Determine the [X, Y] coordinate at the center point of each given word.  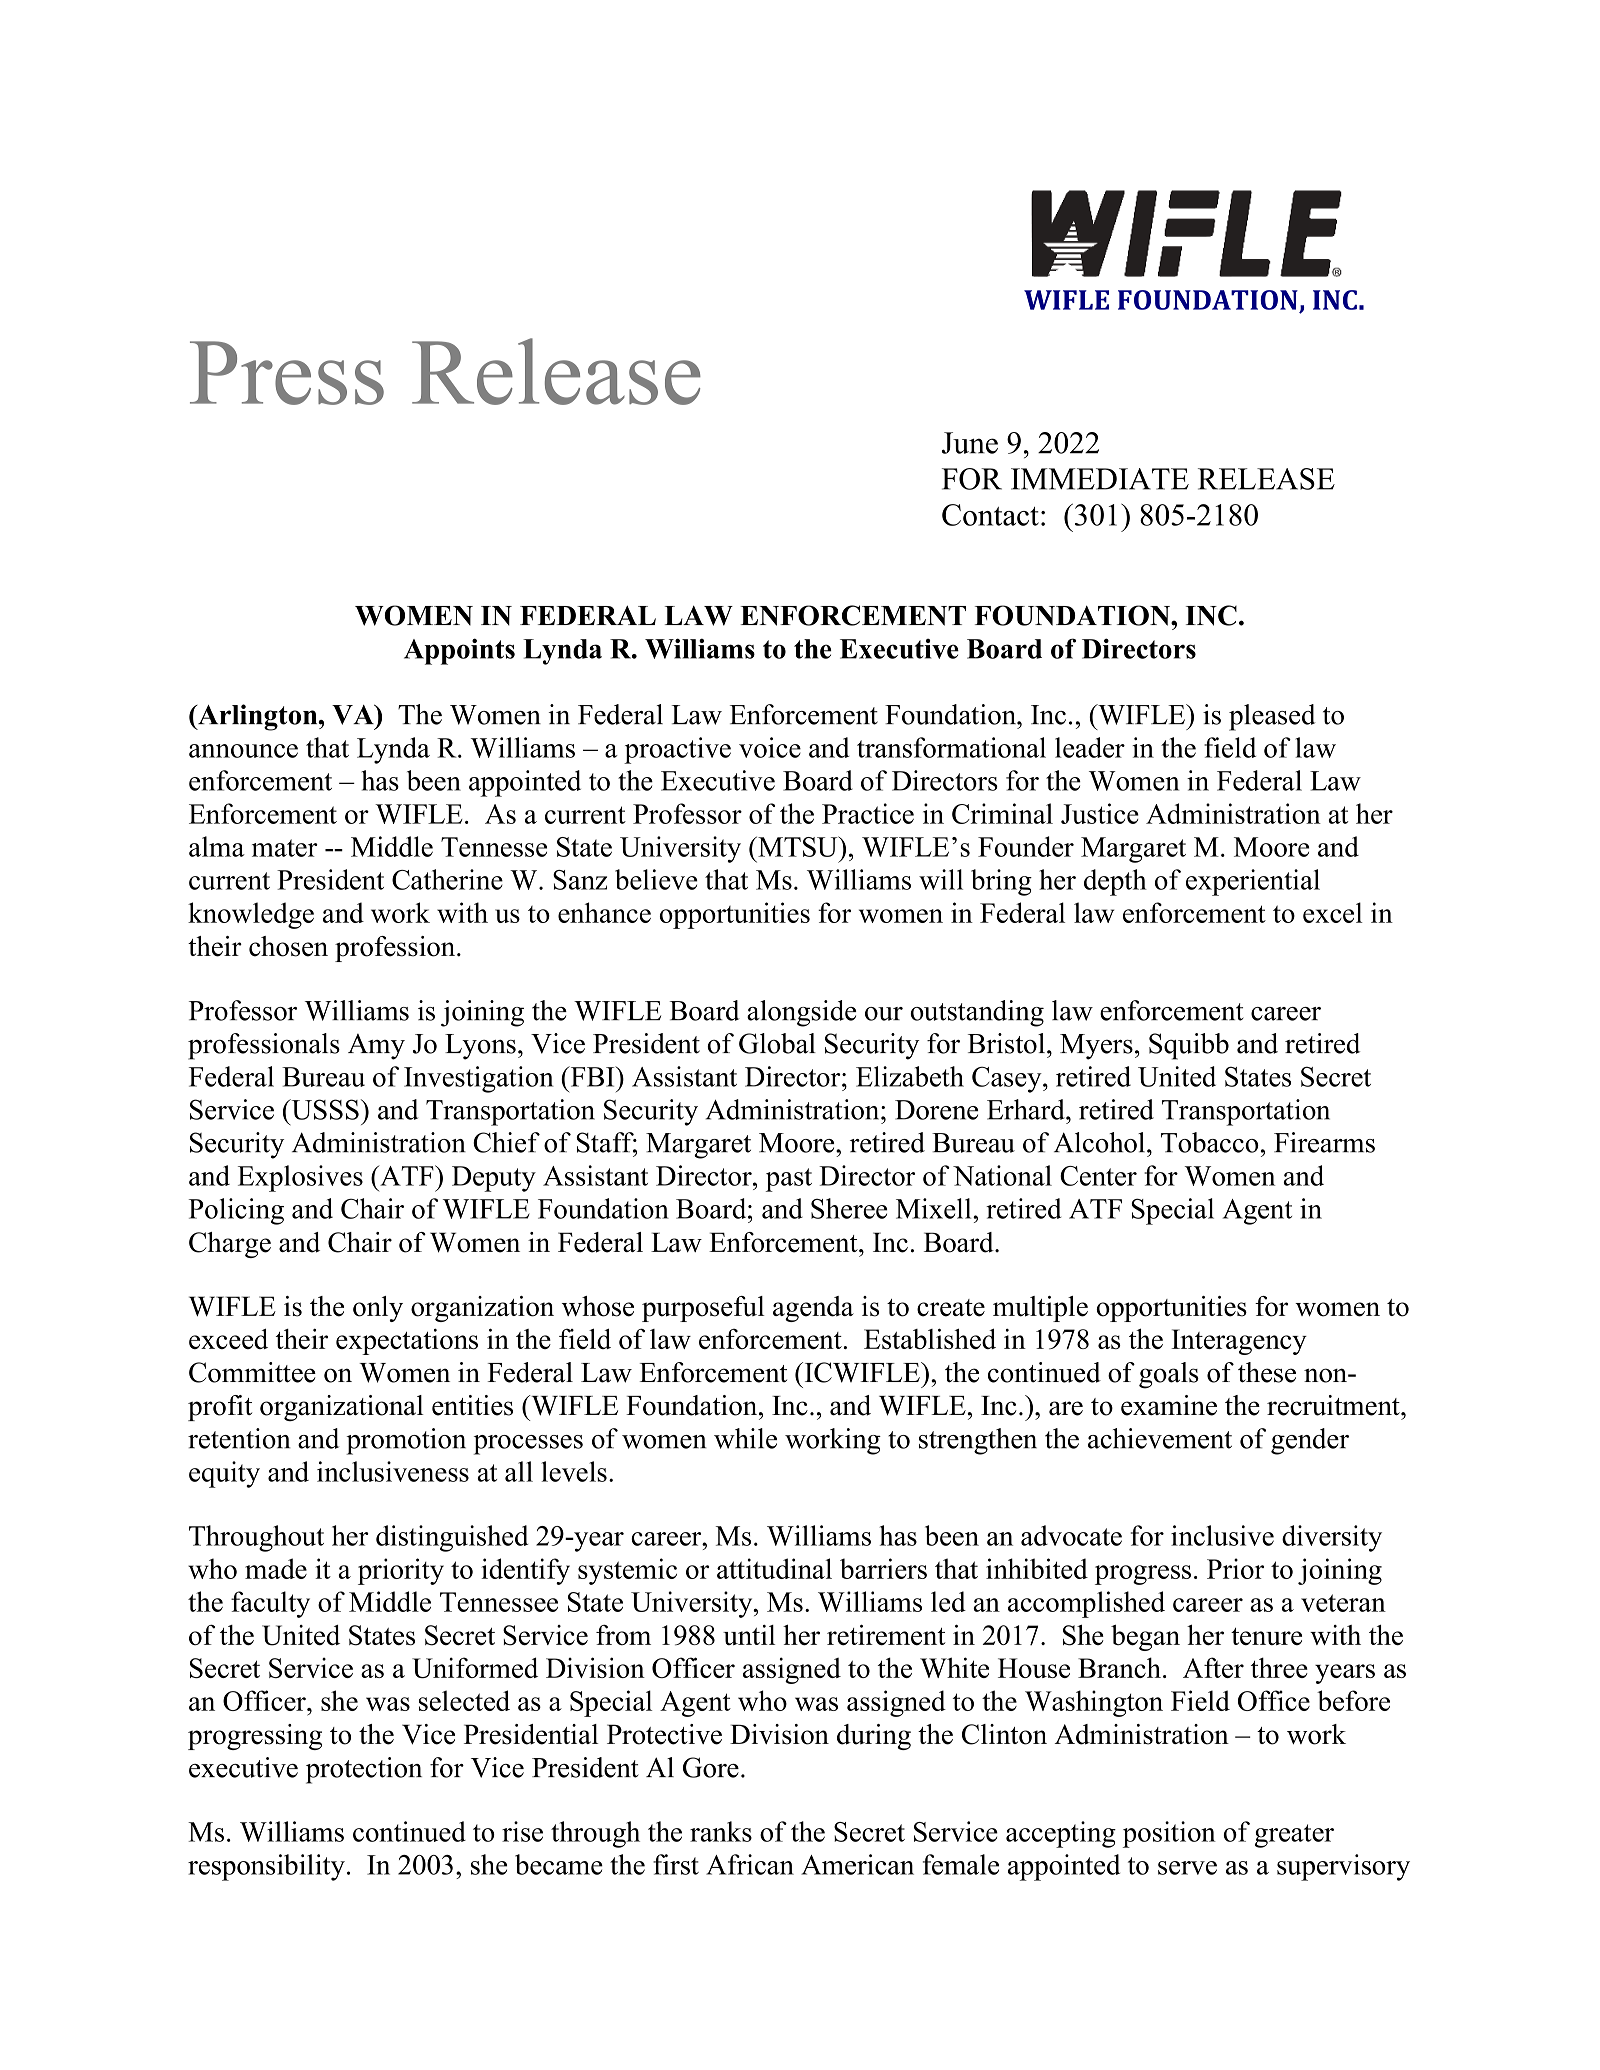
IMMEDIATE [1100, 479]
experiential [1253, 882]
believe [656, 879]
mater [285, 848]
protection [364, 1770]
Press [287, 373]
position [1169, 1834]
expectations [407, 1342]
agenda [813, 1309]
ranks [721, 1831]
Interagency [1239, 1342]
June [970, 443]
